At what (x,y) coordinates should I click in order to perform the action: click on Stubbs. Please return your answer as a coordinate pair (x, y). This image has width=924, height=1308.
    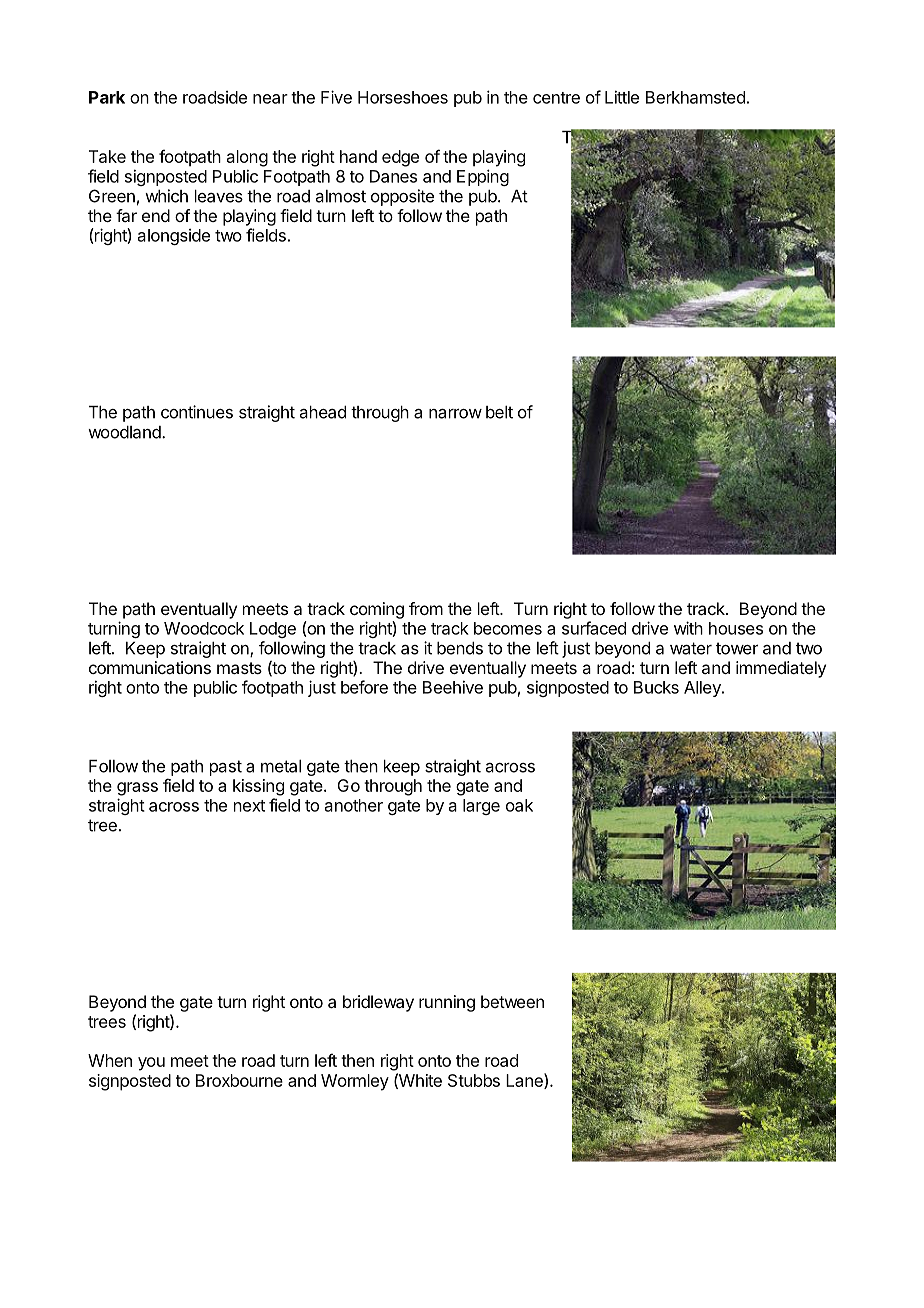
    Looking at the image, I should click on (474, 1080).
